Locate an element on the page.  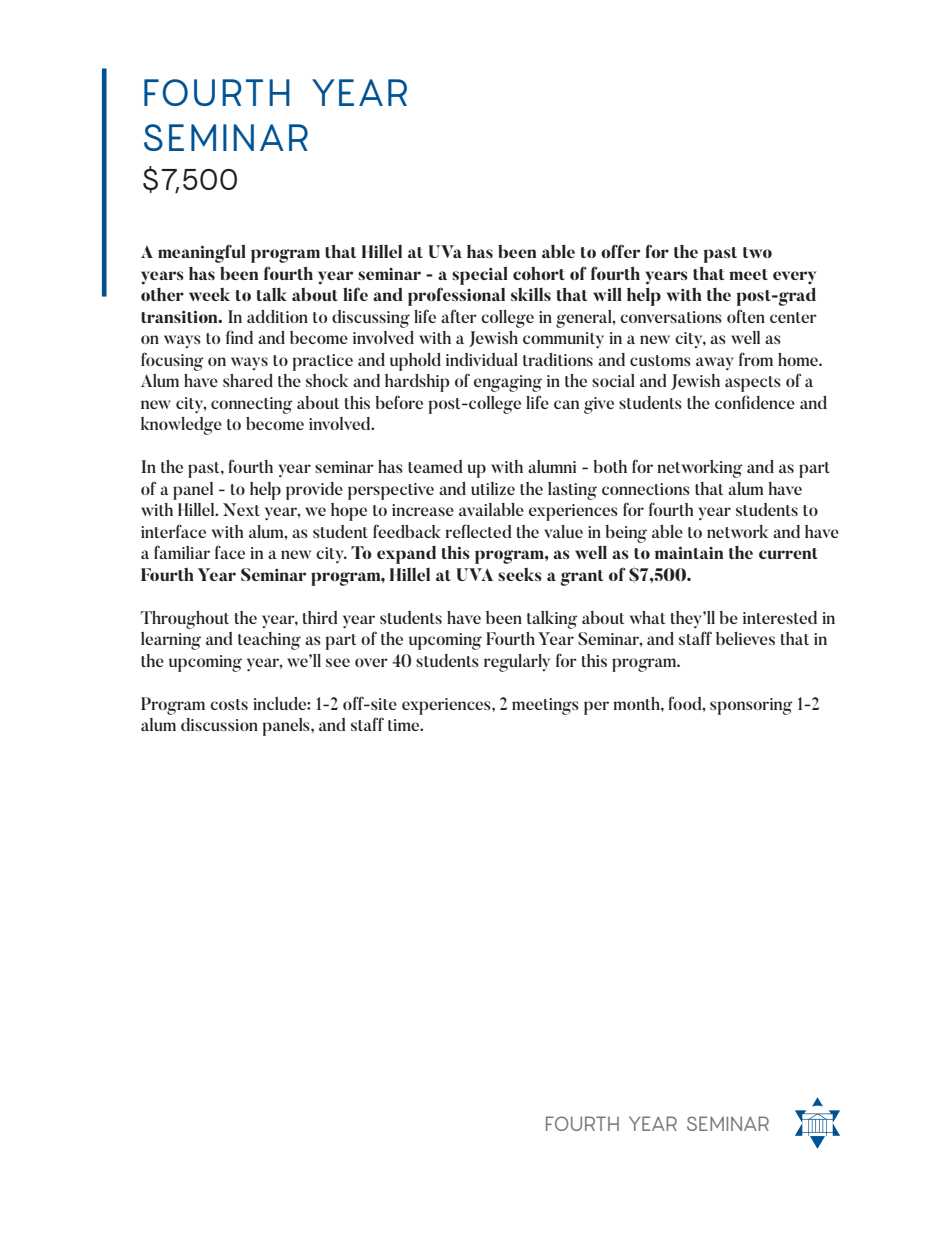
special is located at coordinates (480, 275).
